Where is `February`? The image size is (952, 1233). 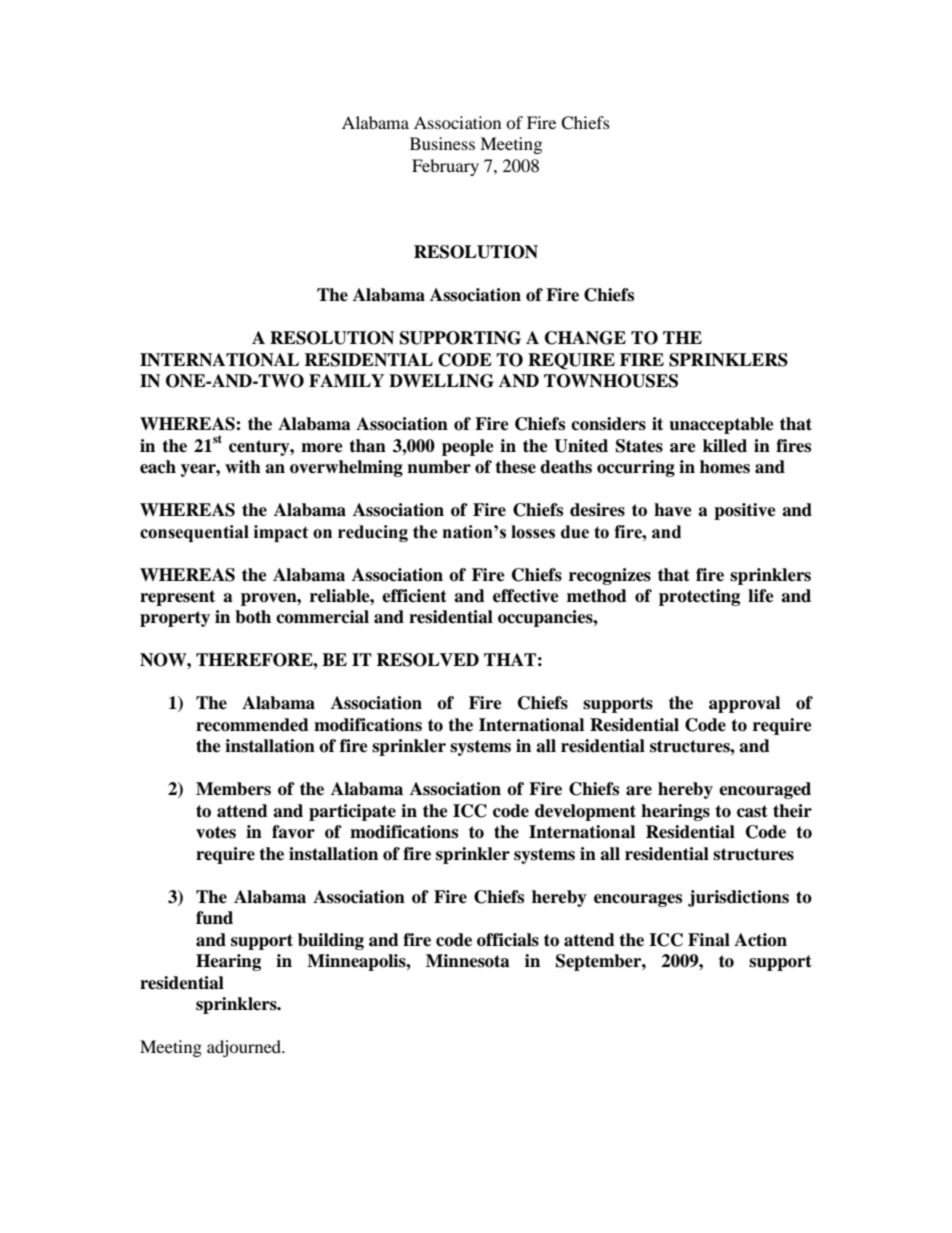 February is located at coordinates (445, 167).
